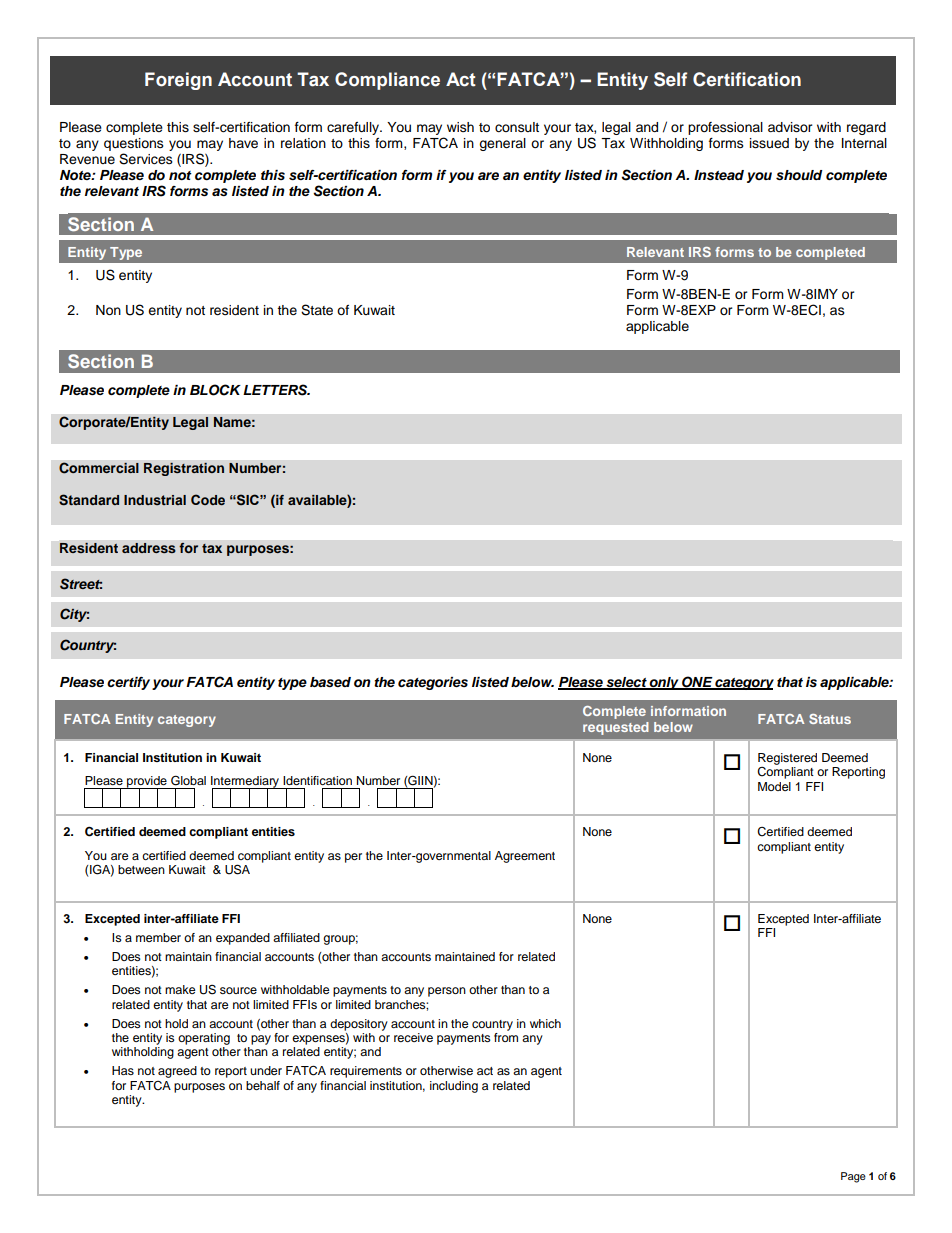 This image has width=952, height=1233. Describe the element at coordinates (454, 1087) in the image. I see `including` at that location.
